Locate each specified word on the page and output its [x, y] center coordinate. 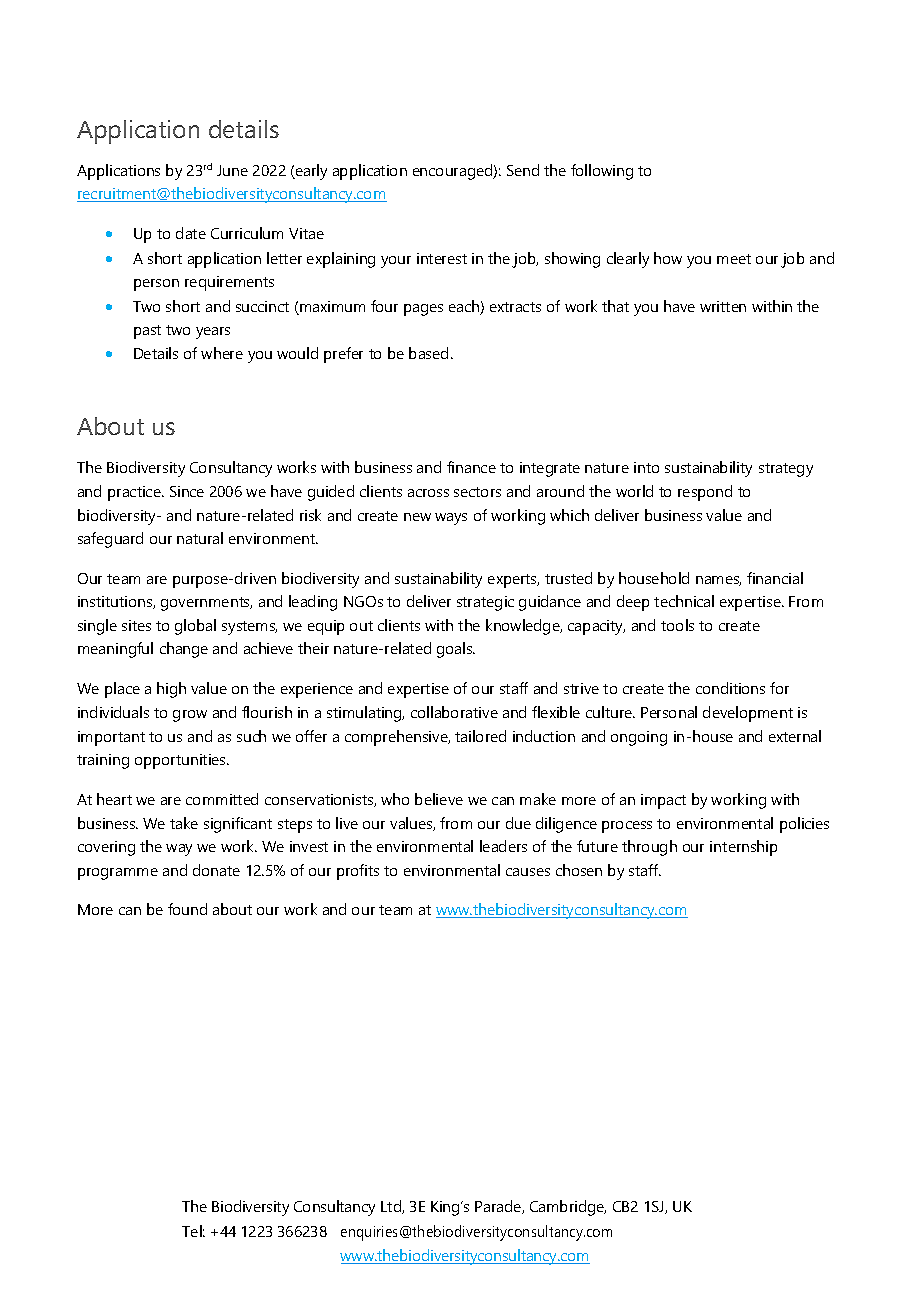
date [191, 233]
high [171, 690]
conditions [730, 688]
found [187, 909]
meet [734, 259]
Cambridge [568, 1208]
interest [442, 258]
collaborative [454, 712]
